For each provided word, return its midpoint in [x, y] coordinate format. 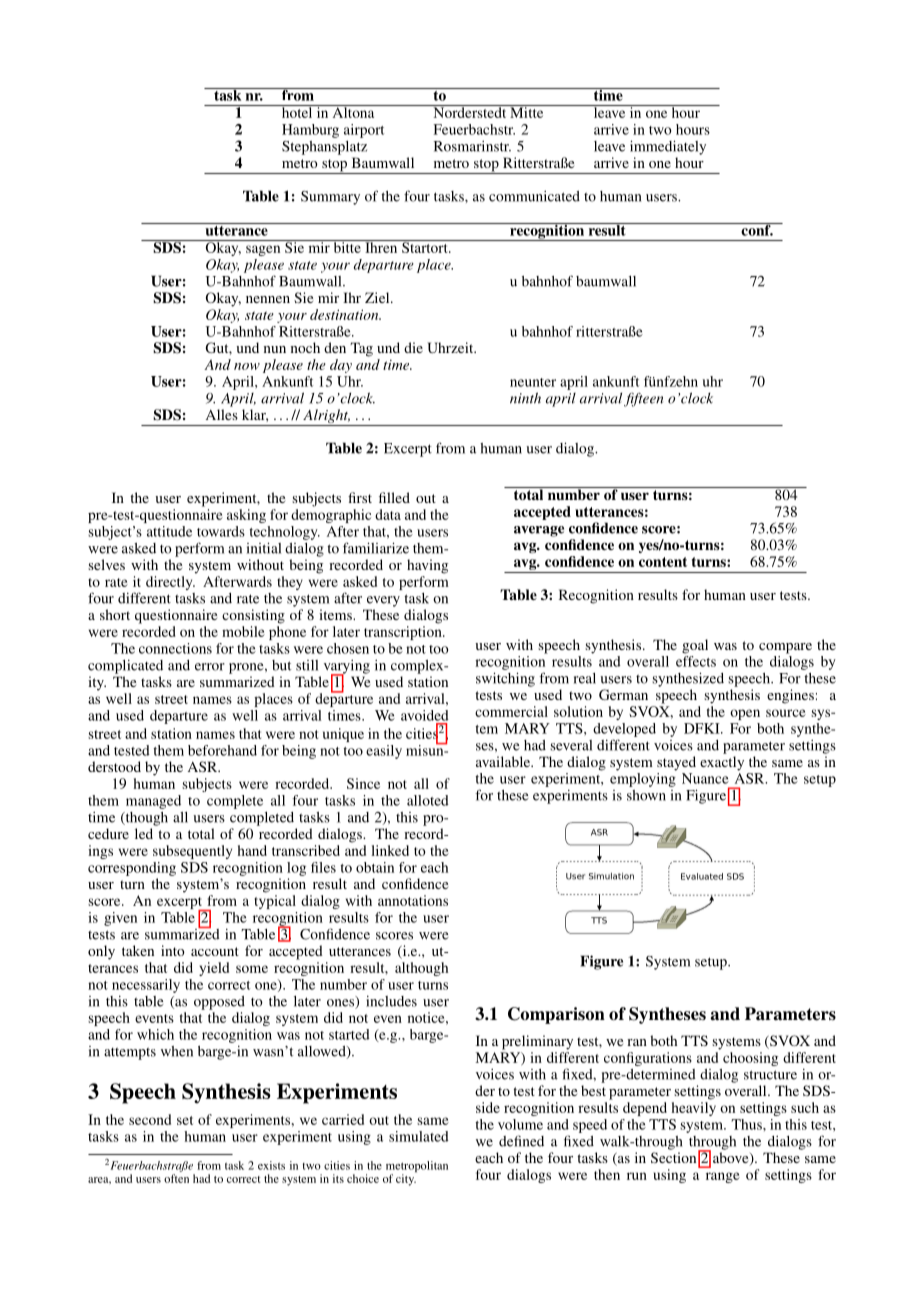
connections [175, 648]
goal [695, 646]
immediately [668, 147]
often [176, 1178]
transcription [404, 633]
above [732, 1159]
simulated [419, 1136]
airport [364, 131]
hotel [297, 111]
